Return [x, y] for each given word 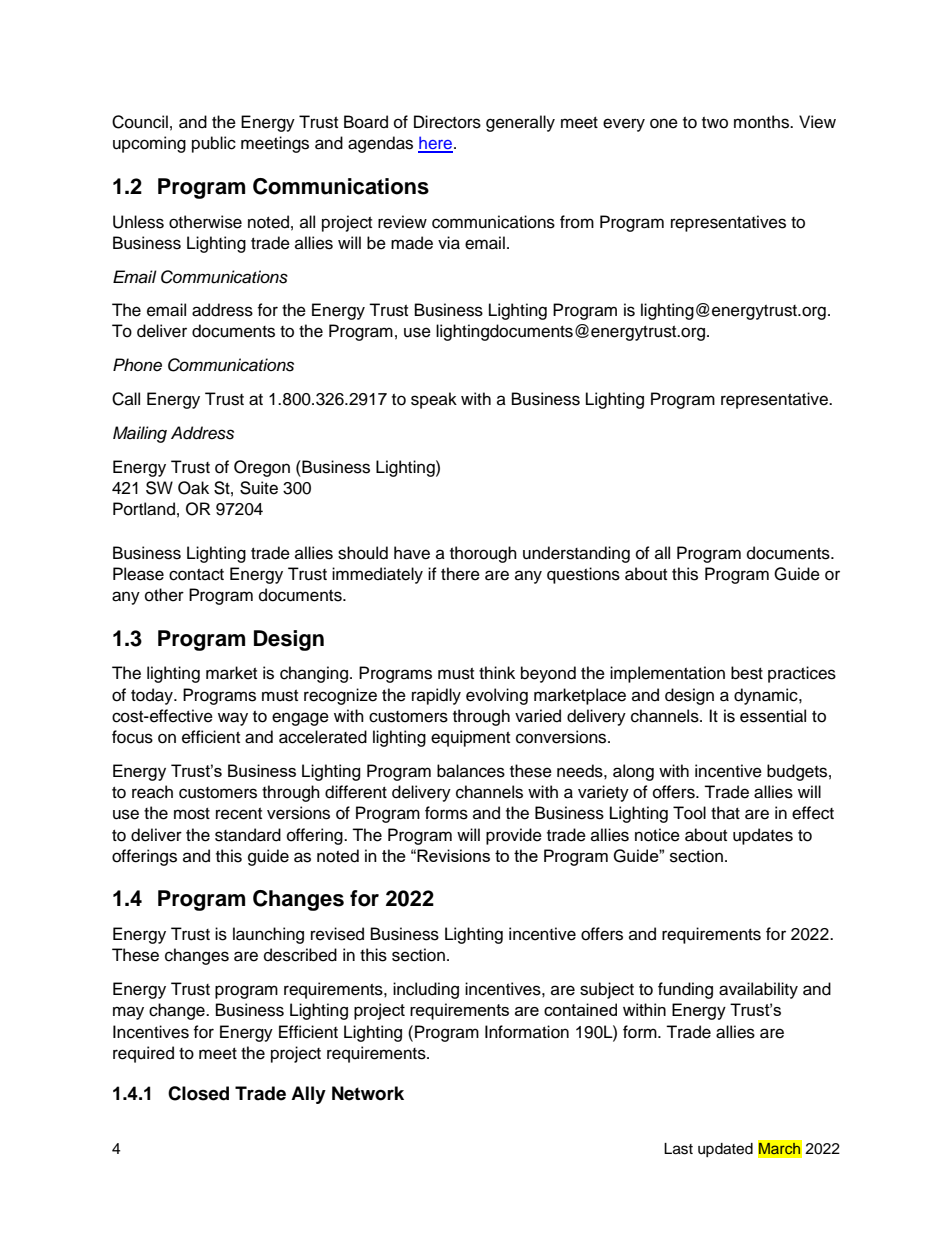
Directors [447, 122]
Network [368, 1093]
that [725, 813]
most [192, 814]
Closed [198, 1093]
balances [471, 771]
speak [434, 400]
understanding [576, 554]
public [214, 144]
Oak [193, 488]
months [762, 122]
